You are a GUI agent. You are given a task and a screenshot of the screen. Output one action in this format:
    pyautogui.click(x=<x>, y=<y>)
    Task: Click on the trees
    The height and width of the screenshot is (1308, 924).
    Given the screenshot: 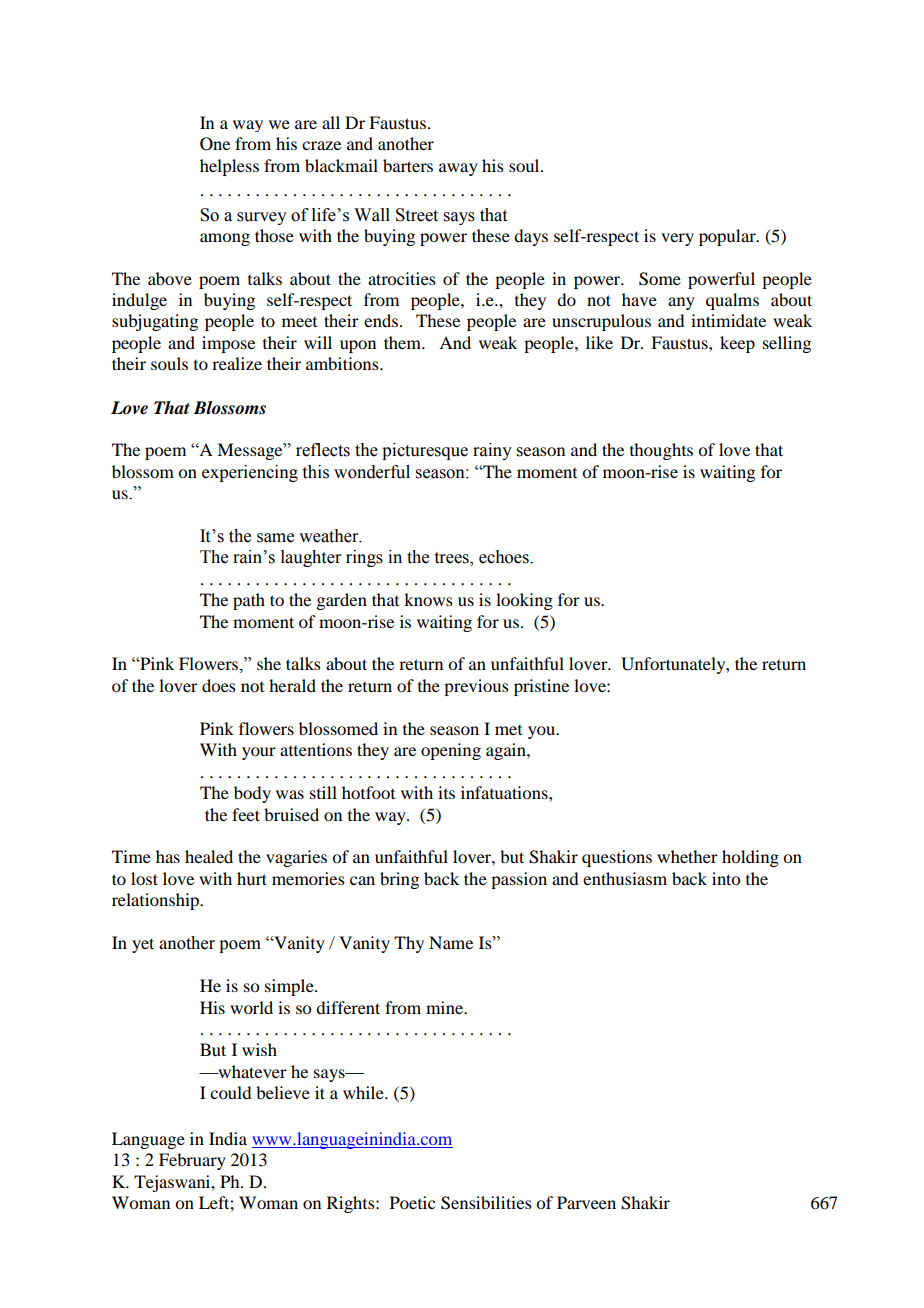 What is the action you would take?
    pyautogui.click(x=453, y=559)
